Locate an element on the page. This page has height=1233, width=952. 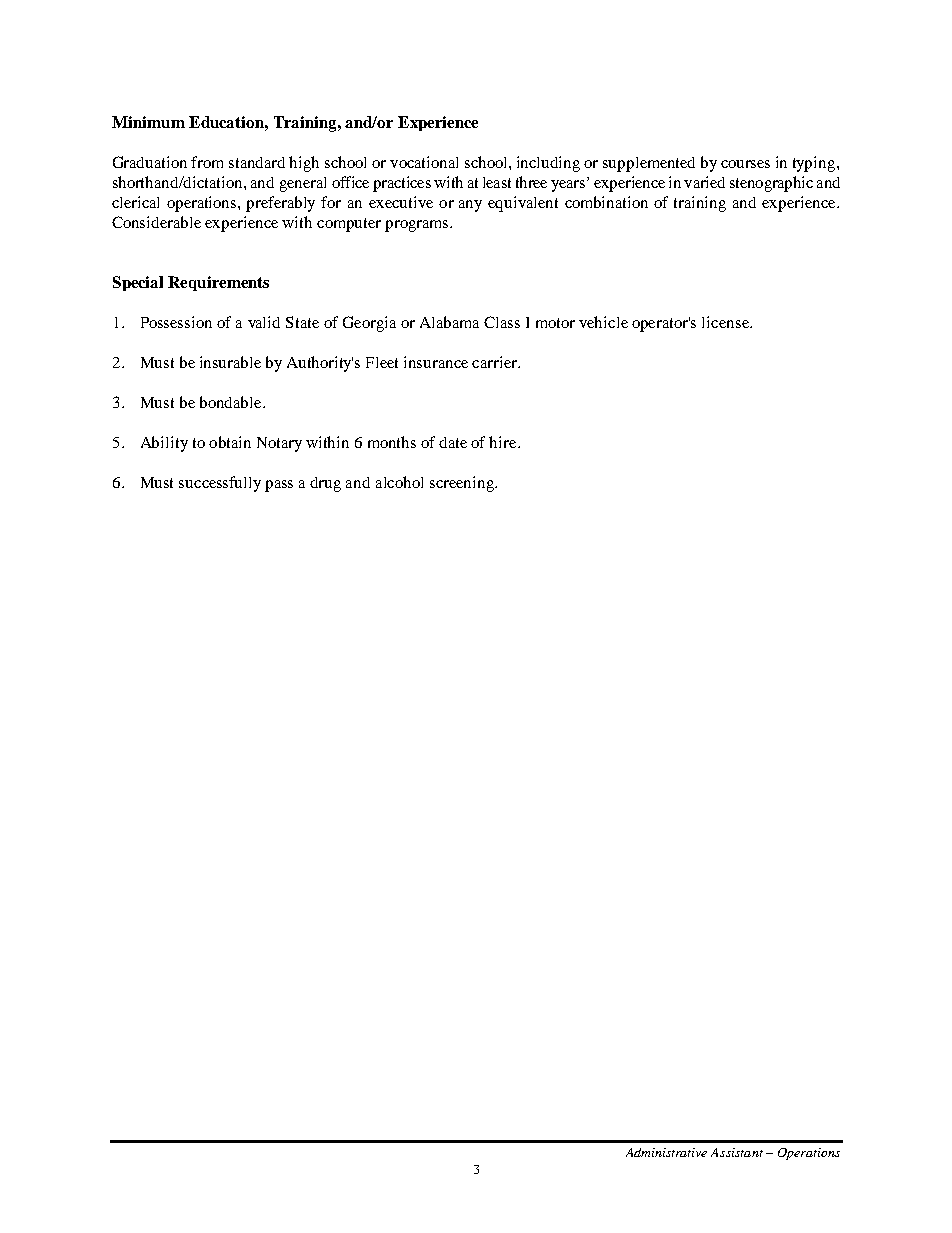
from is located at coordinates (207, 162).
